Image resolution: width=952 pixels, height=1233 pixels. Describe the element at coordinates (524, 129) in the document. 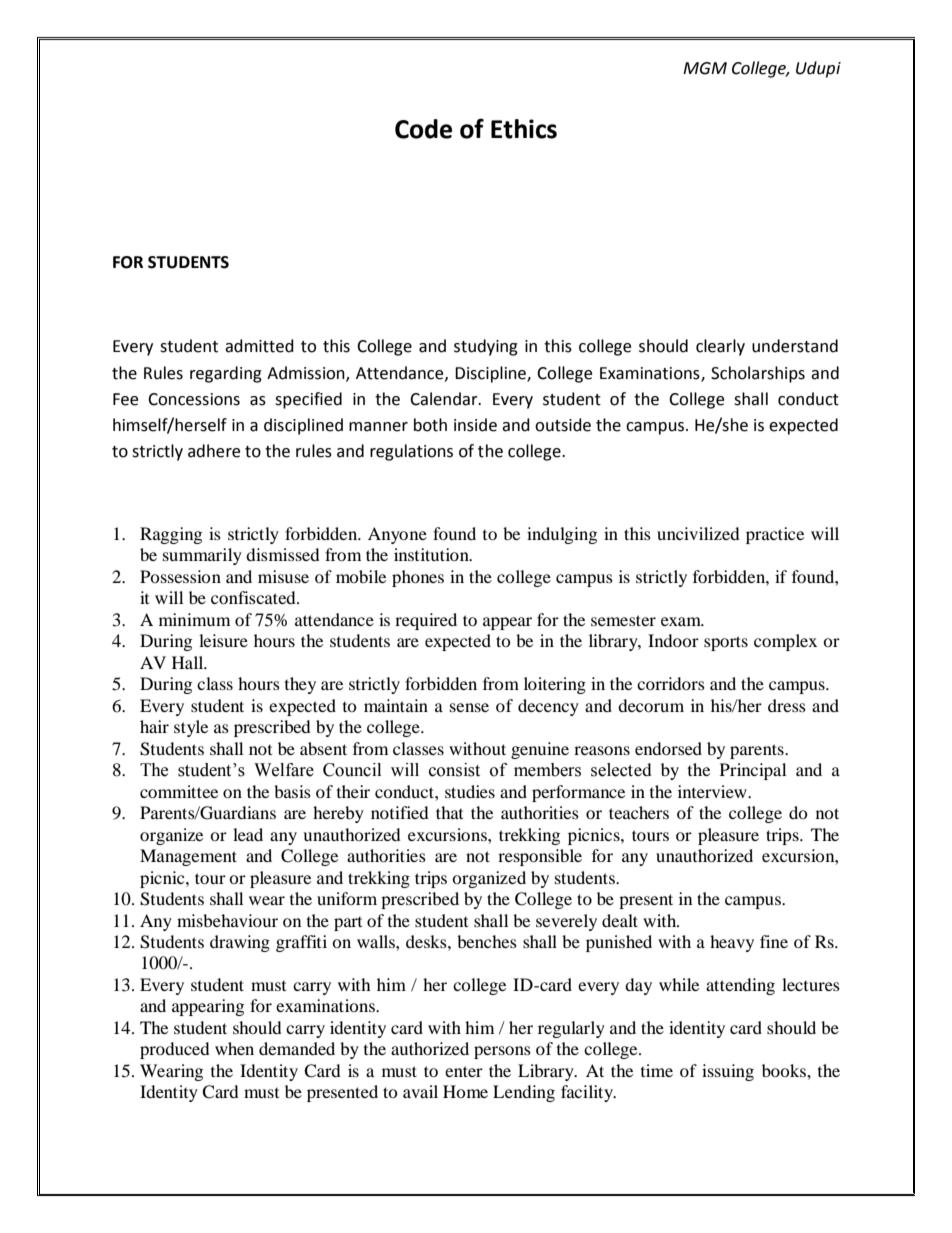

I see `Ethics` at that location.
